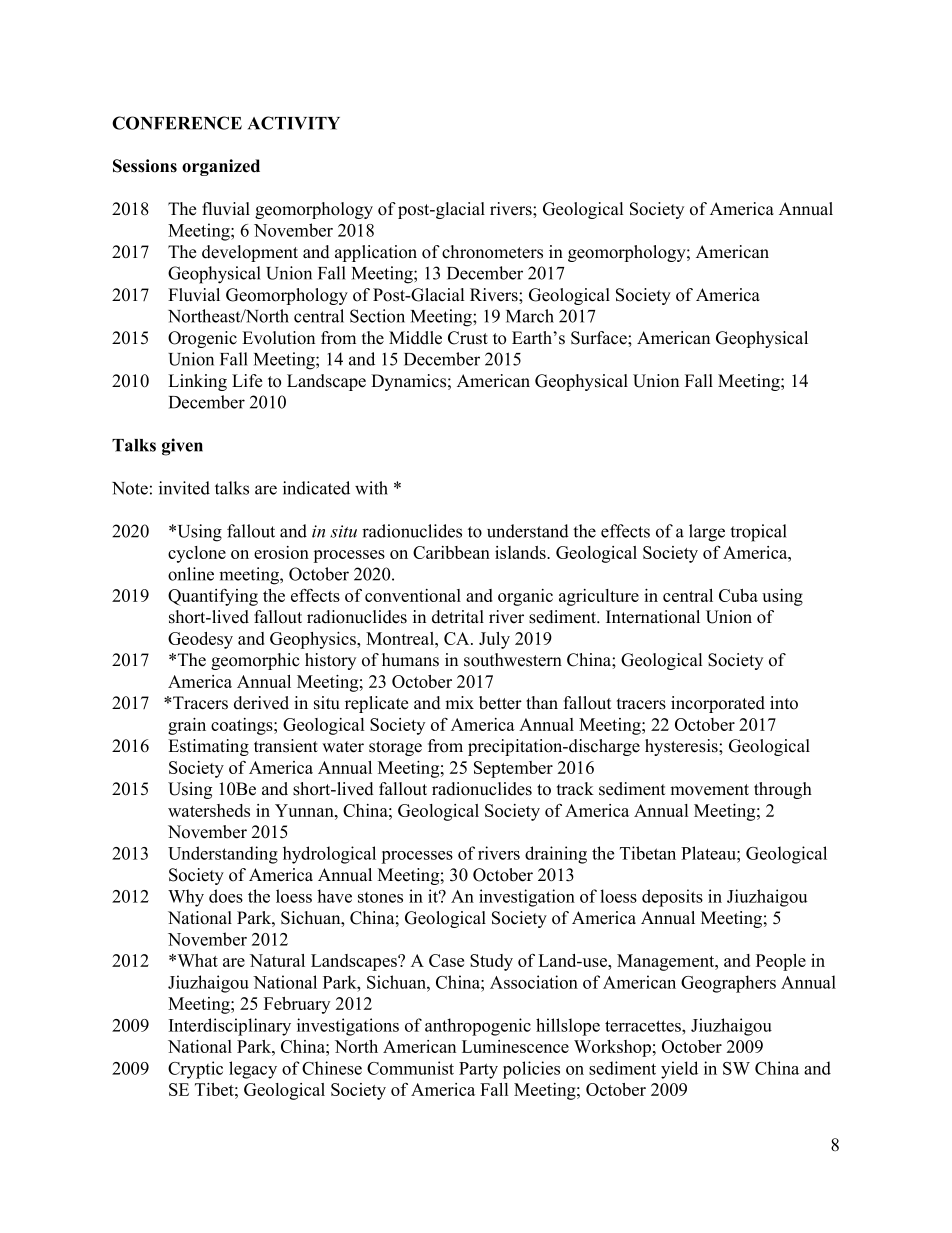  What do you see at coordinates (413, 595) in the screenshot?
I see `conventional` at bounding box center [413, 595].
